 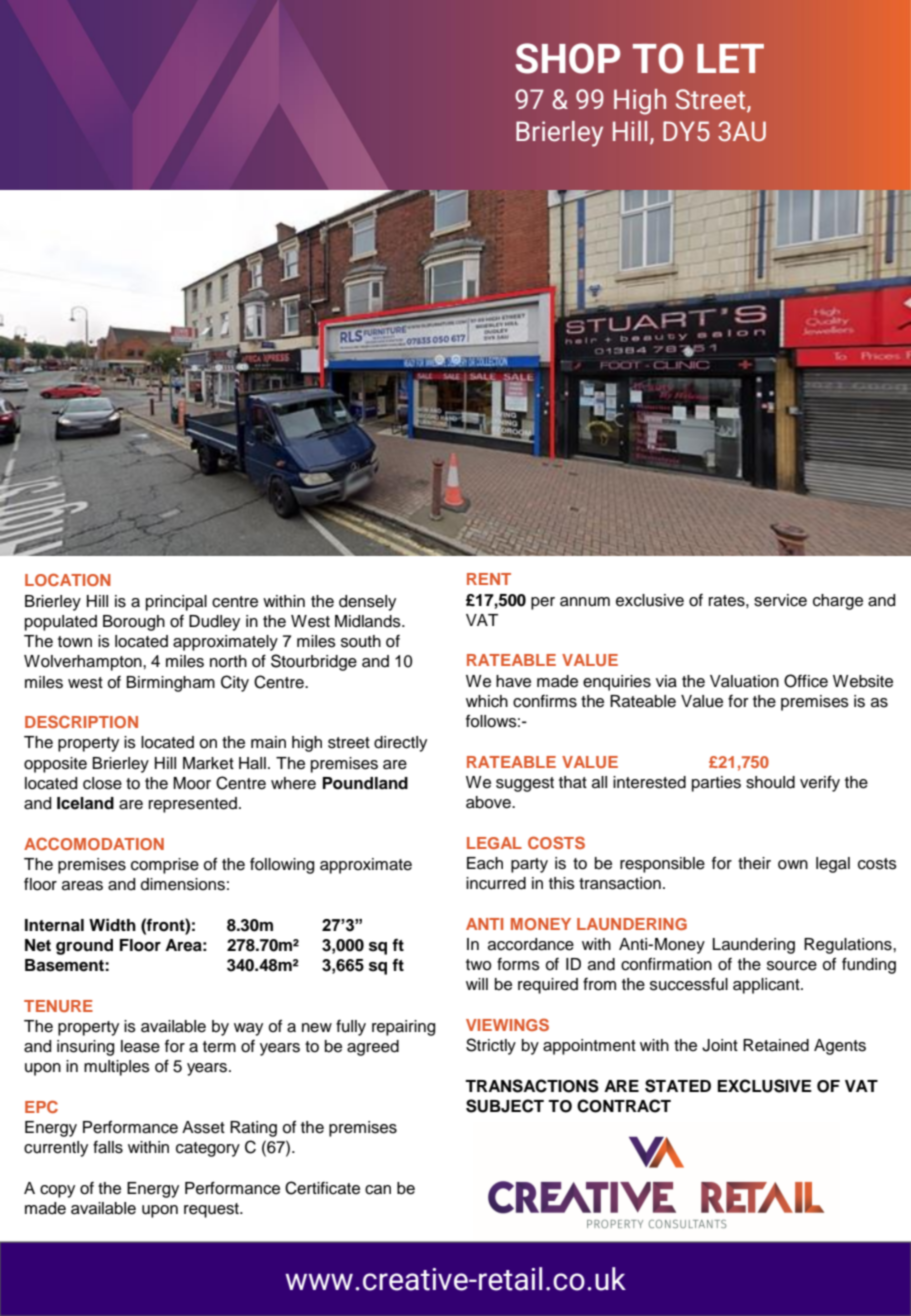 What do you see at coordinates (108, 1147) in the image?
I see `falls` at bounding box center [108, 1147].
